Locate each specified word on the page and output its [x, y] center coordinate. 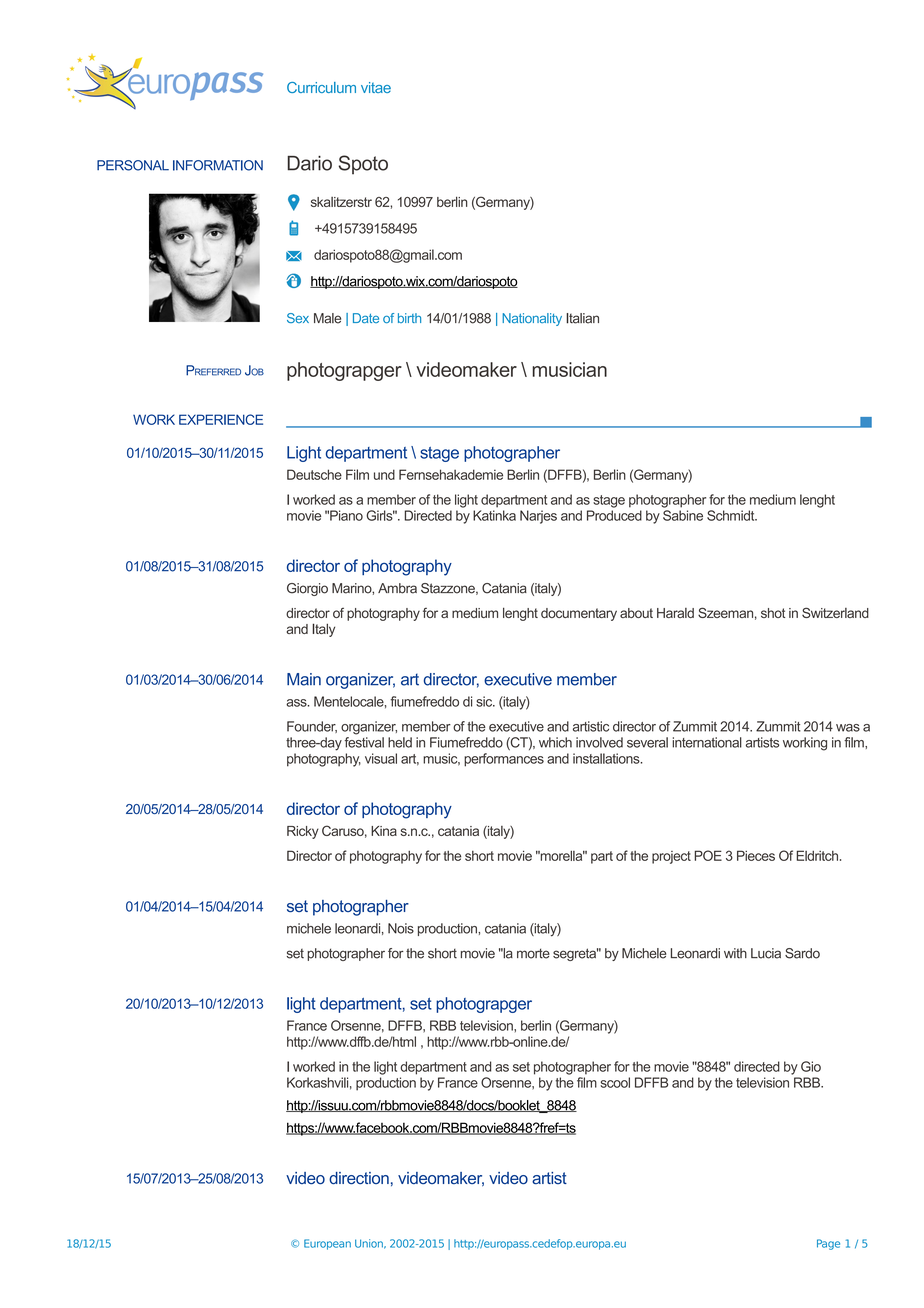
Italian [582, 318]
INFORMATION [218, 165]
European [327, 1244]
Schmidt [732, 515]
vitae [376, 87]
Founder [312, 727]
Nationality [532, 319]
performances [504, 760]
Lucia [766, 953]
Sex [298, 318]
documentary [579, 614]
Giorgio [307, 589]
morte [533, 953]
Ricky [303, 832]
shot [773, 613]
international [707, 742]
